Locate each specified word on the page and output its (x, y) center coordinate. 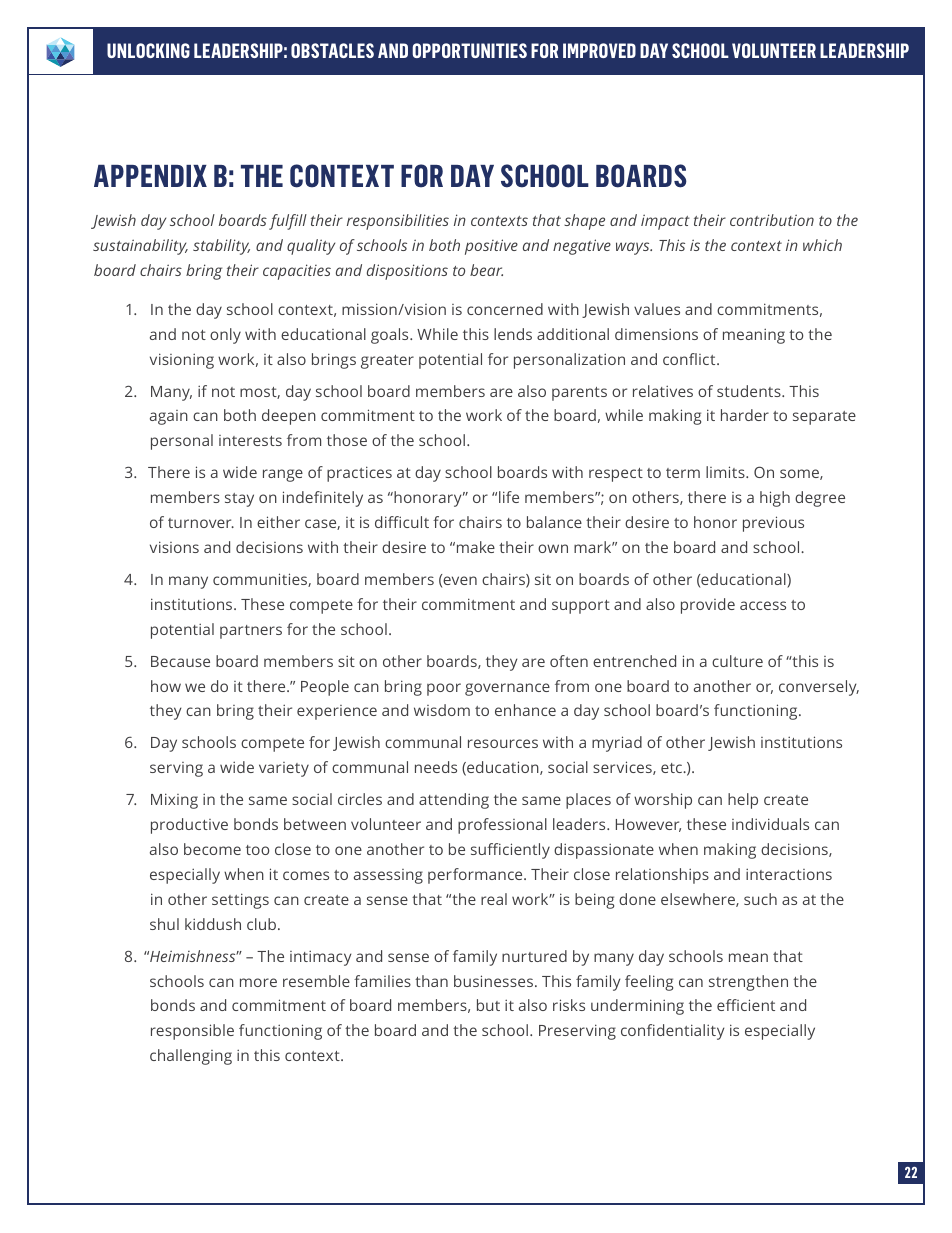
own (553, 548)
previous (773, 524)
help (743, 801)
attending (454, 801)
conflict (690, 359)
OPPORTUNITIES (469, 50)
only (225, 336)
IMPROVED (599, 50)
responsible (192, 1032)
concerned (505, 309)
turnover (201, 523)
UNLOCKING (148, 50)
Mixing (174, 801)
